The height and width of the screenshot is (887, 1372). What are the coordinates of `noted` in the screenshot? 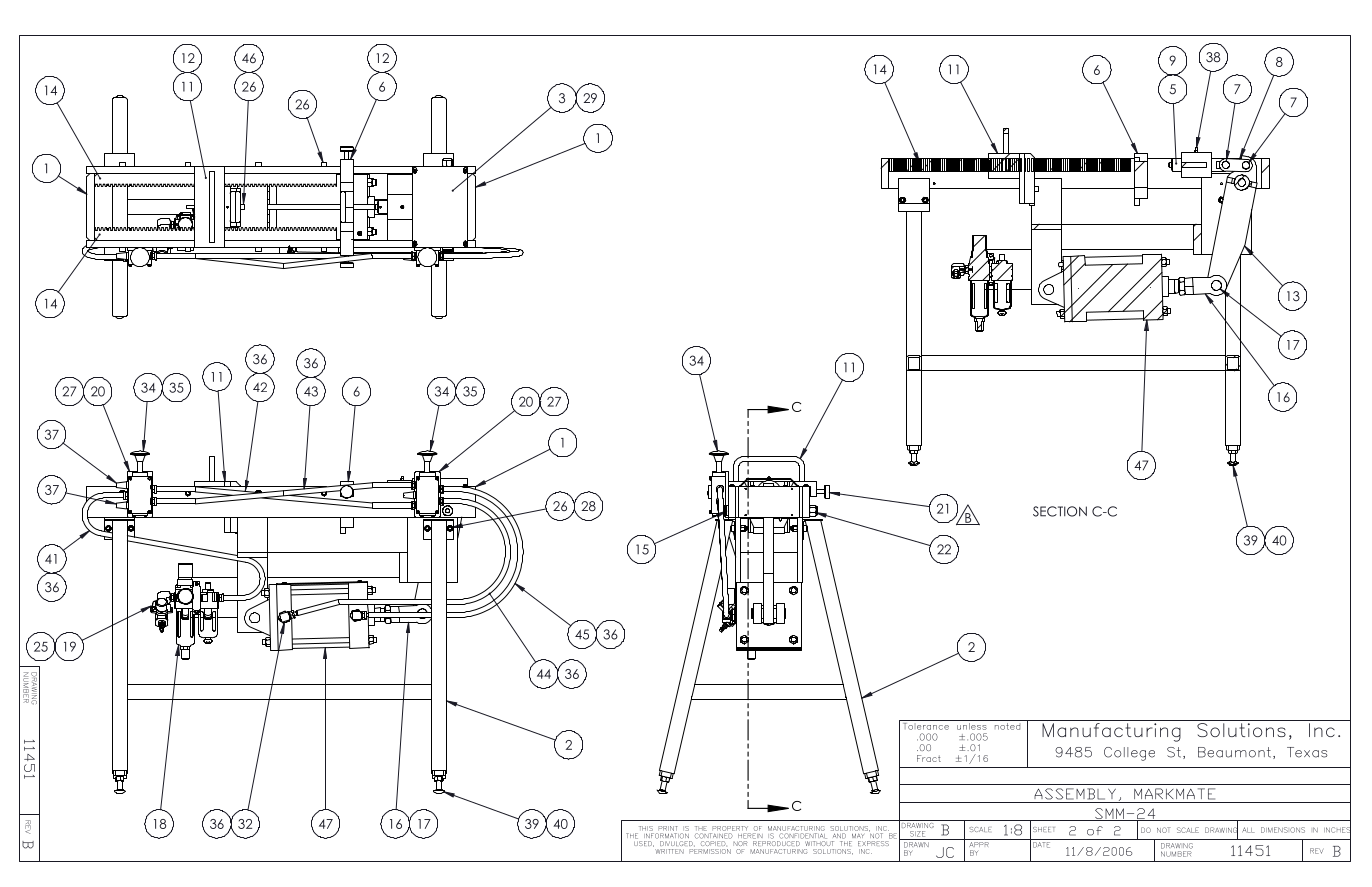 It's located at (1007, 725).
